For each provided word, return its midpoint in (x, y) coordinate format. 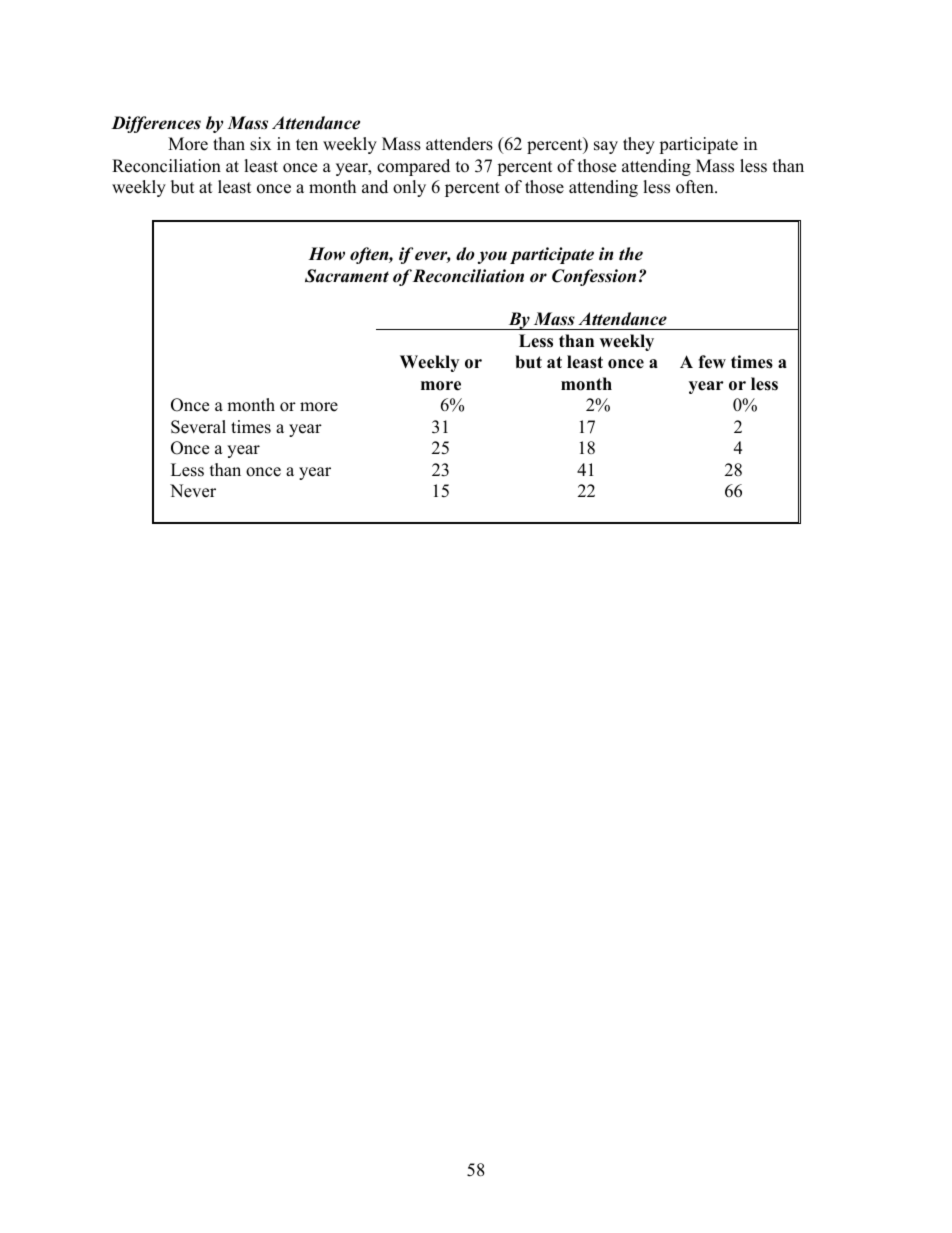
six (260, 144)
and (375, 187)
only (409, 188)
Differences (156, 124)
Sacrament (347, 276)
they (639, 145)
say (606, 147)
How (326, 254)
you (492, 257)
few (712, 362)
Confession (594, 277)
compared (413, 167)
